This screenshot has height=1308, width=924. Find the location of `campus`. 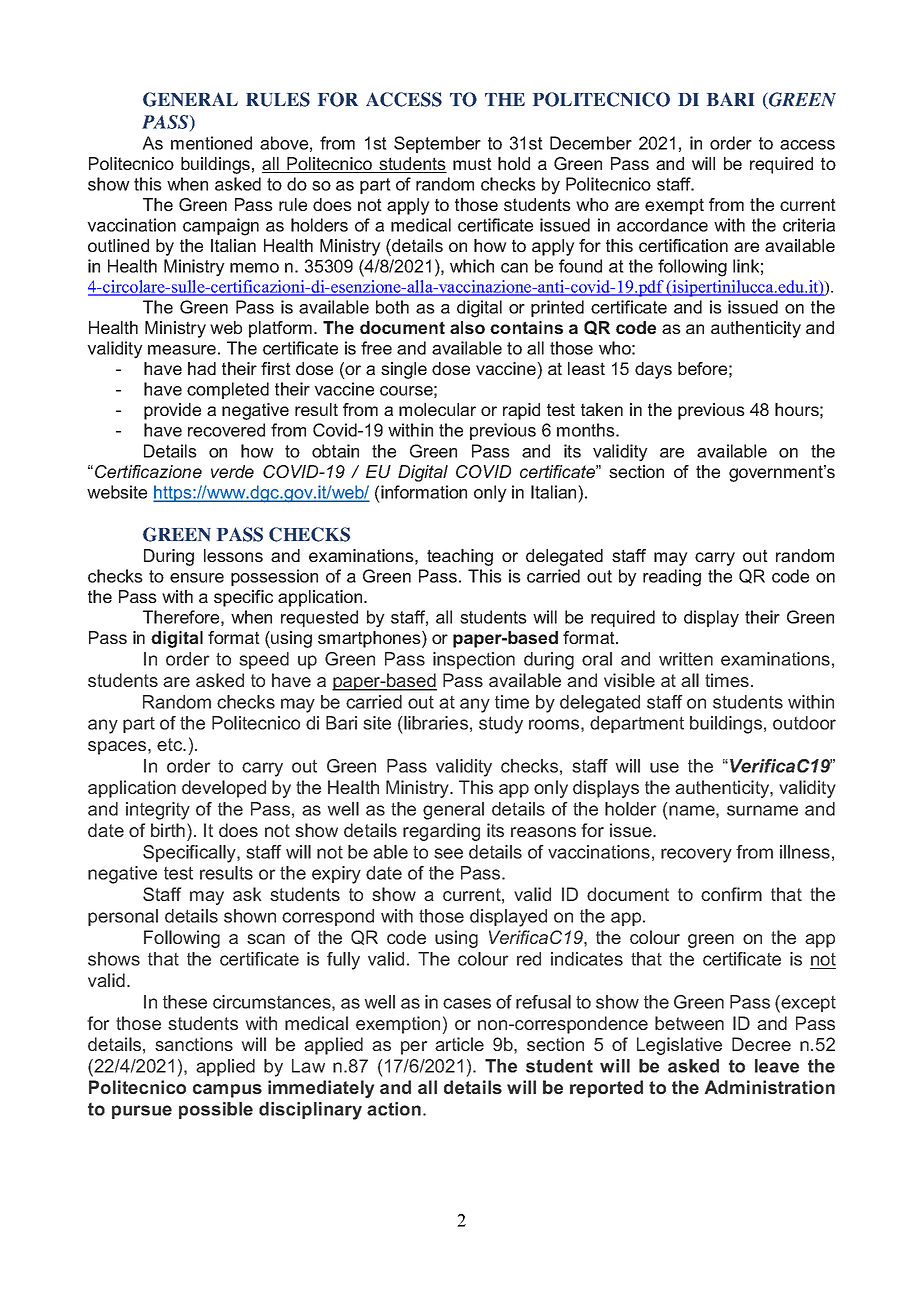

campus is located at coordinates (227, 1091).
